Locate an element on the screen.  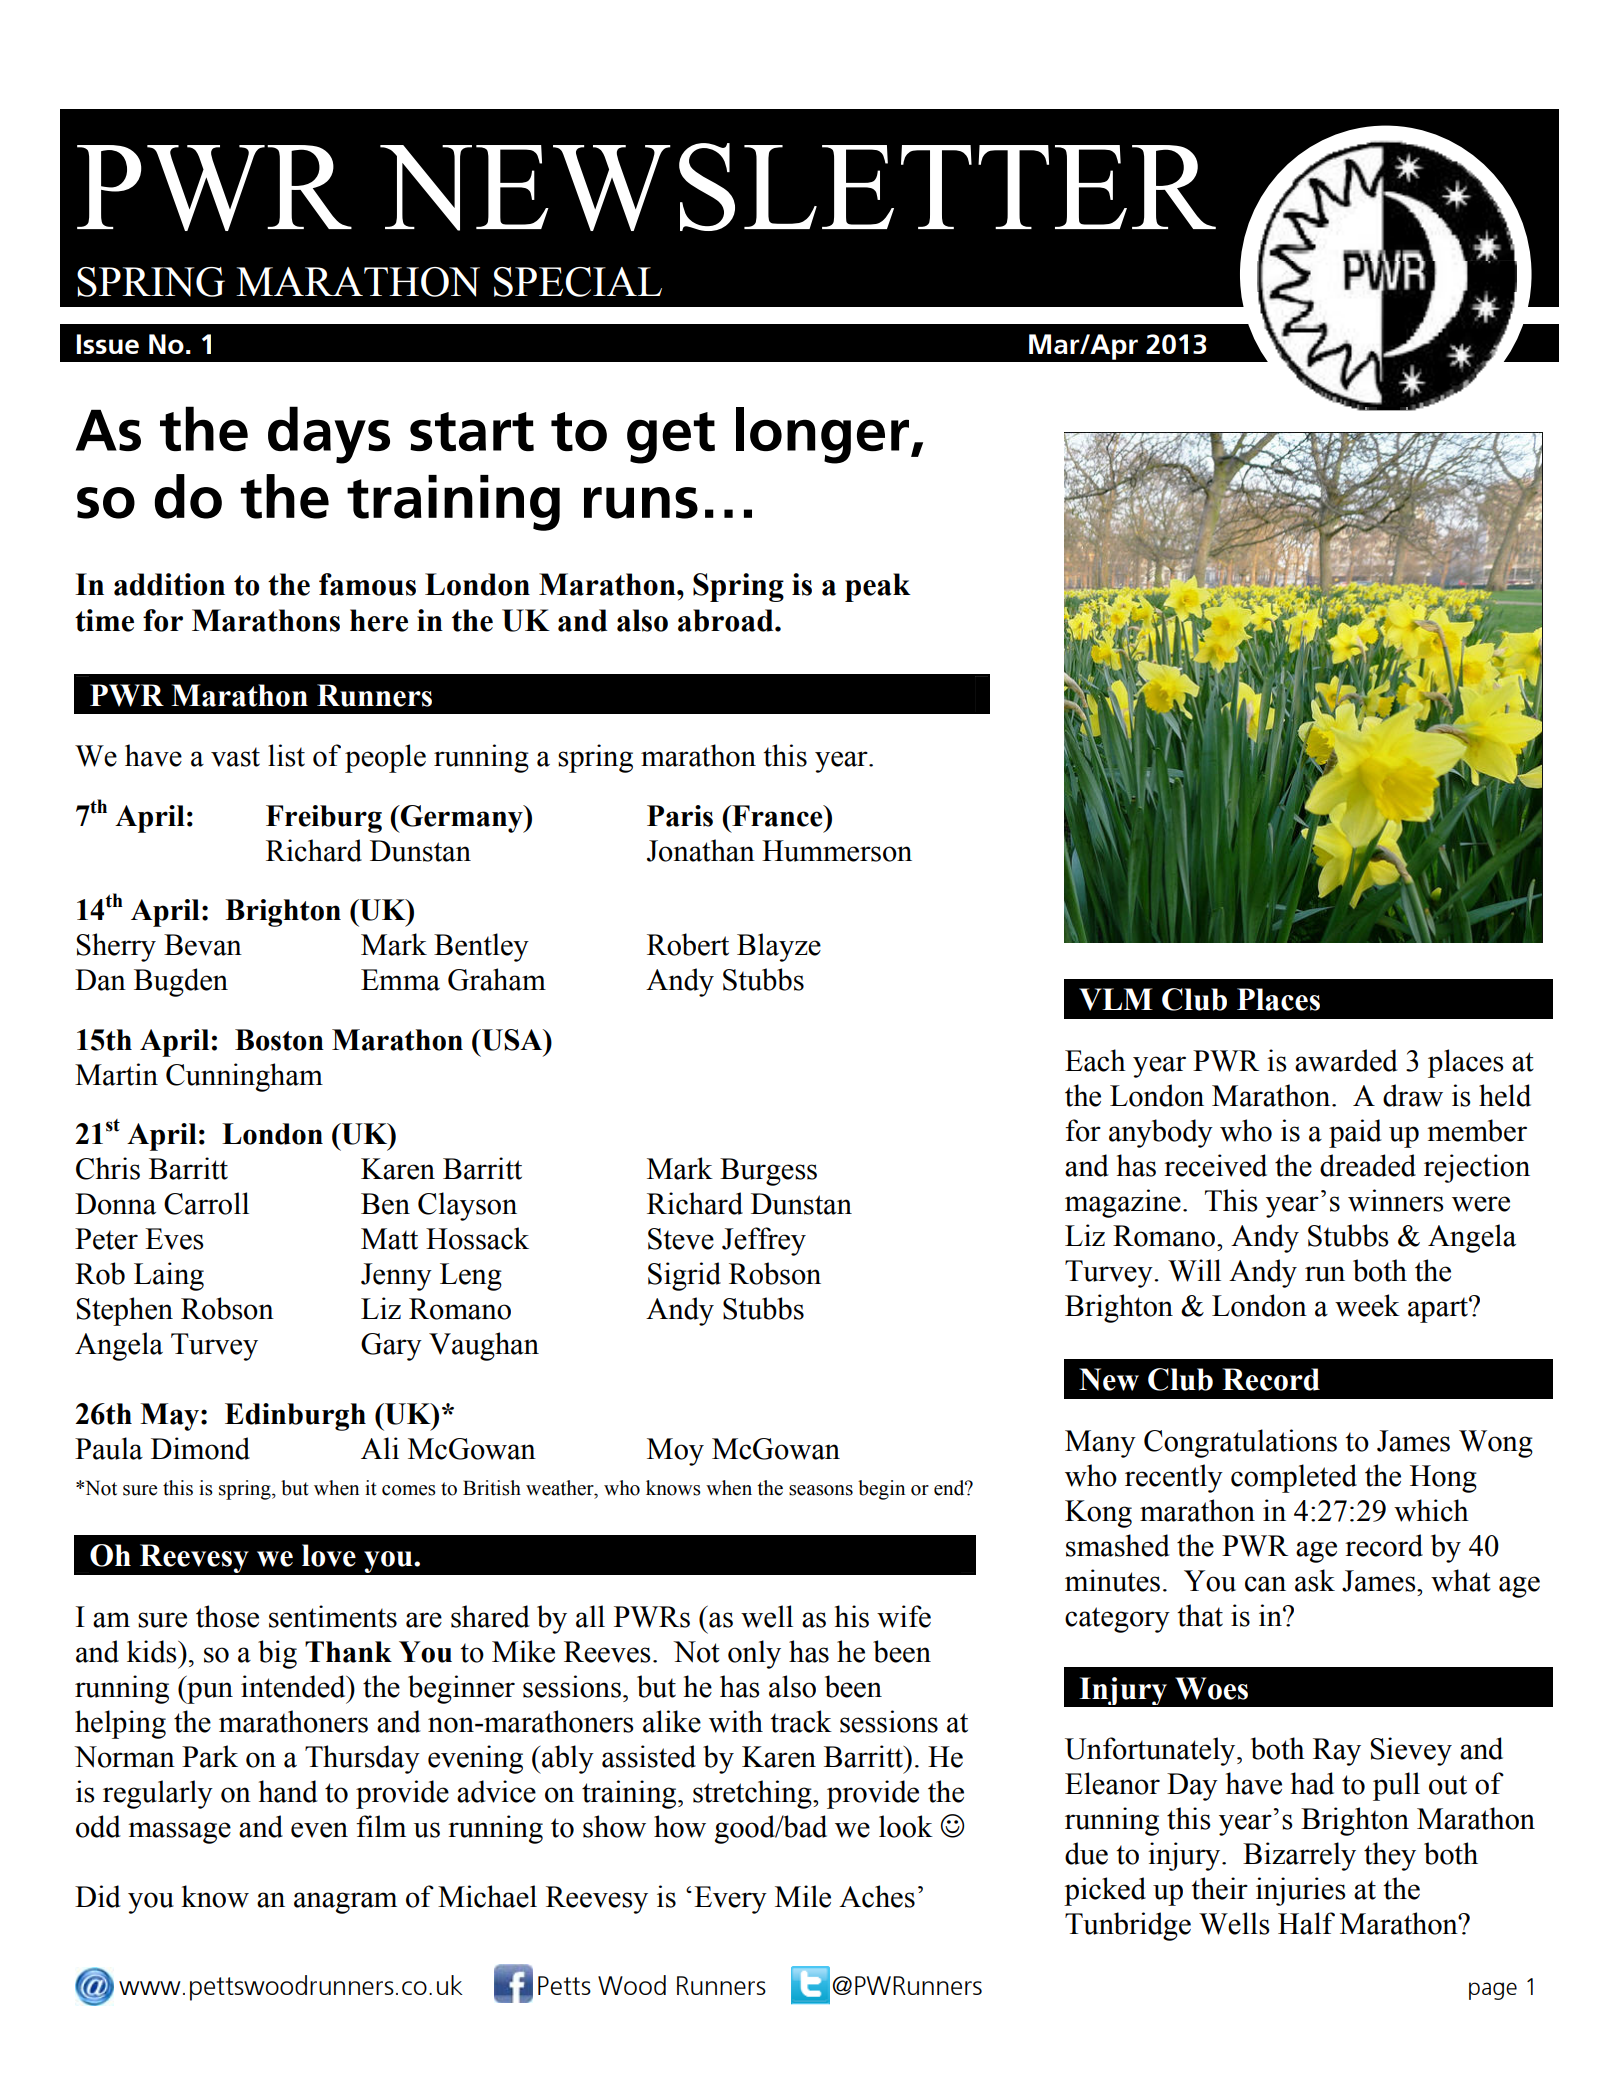
Burgess is located at coordinates (768, 1172).
